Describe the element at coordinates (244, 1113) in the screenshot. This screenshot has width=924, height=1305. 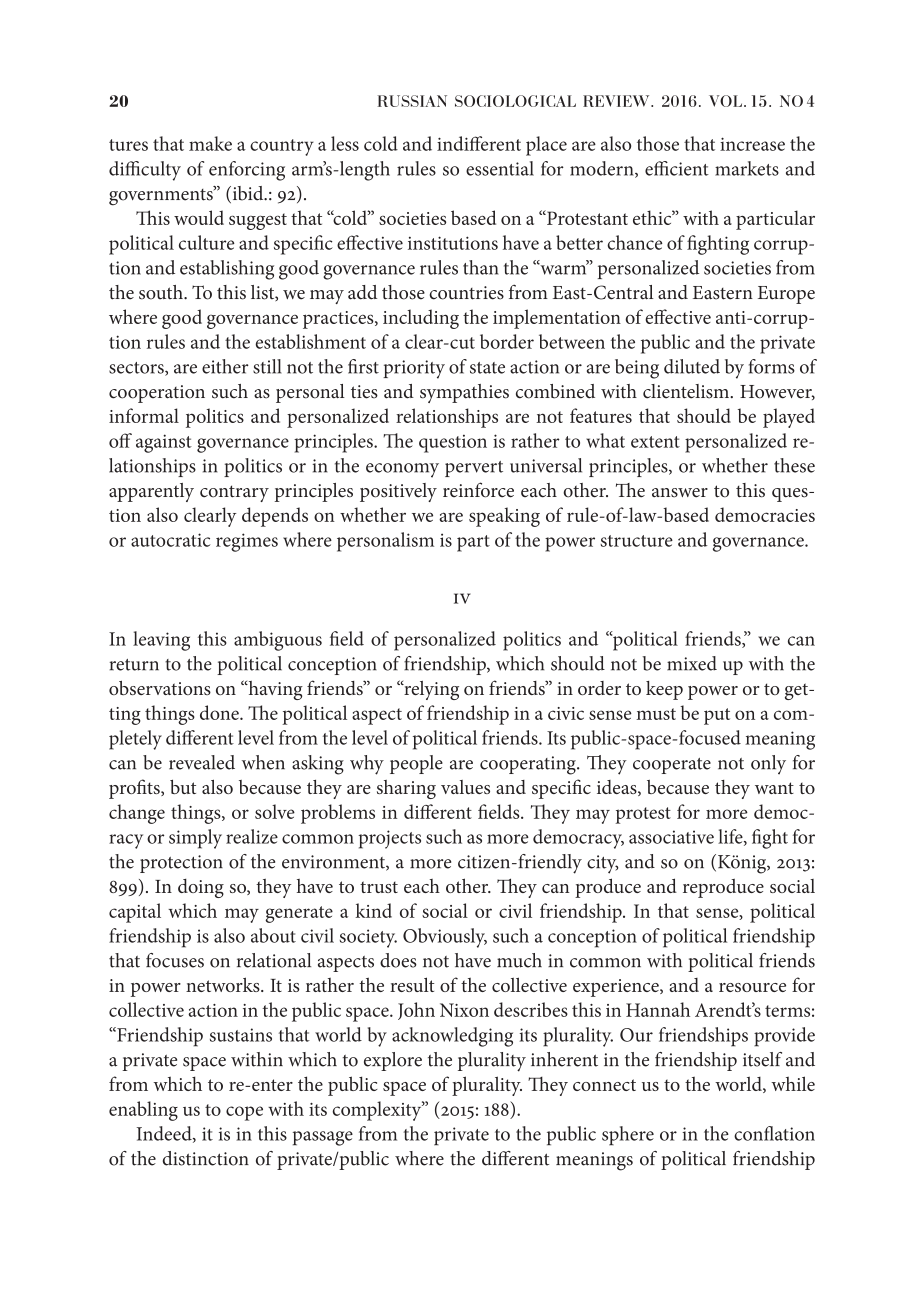
I see `cope` at that location.
